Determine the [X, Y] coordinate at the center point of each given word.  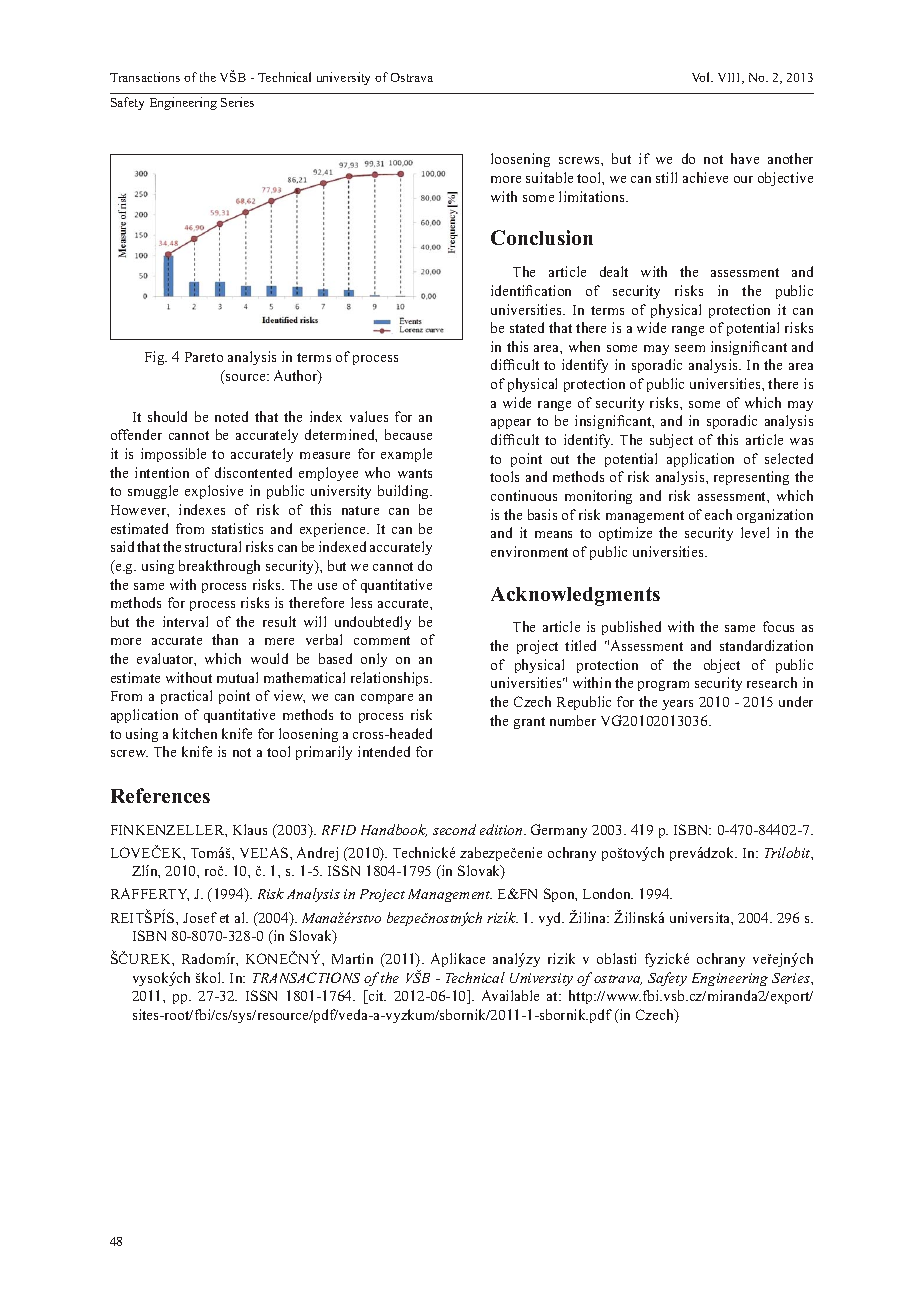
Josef [200, 917]
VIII [730, 78]
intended [384, 751]
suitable [549, 177]
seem [690, 348]
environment [529, 551]
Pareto [204, 357]
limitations [593, 196]
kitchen [195, 733]
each [718, 514]
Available [510, 995]
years [677, 705]
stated [527, 327]
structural [213, 546]
